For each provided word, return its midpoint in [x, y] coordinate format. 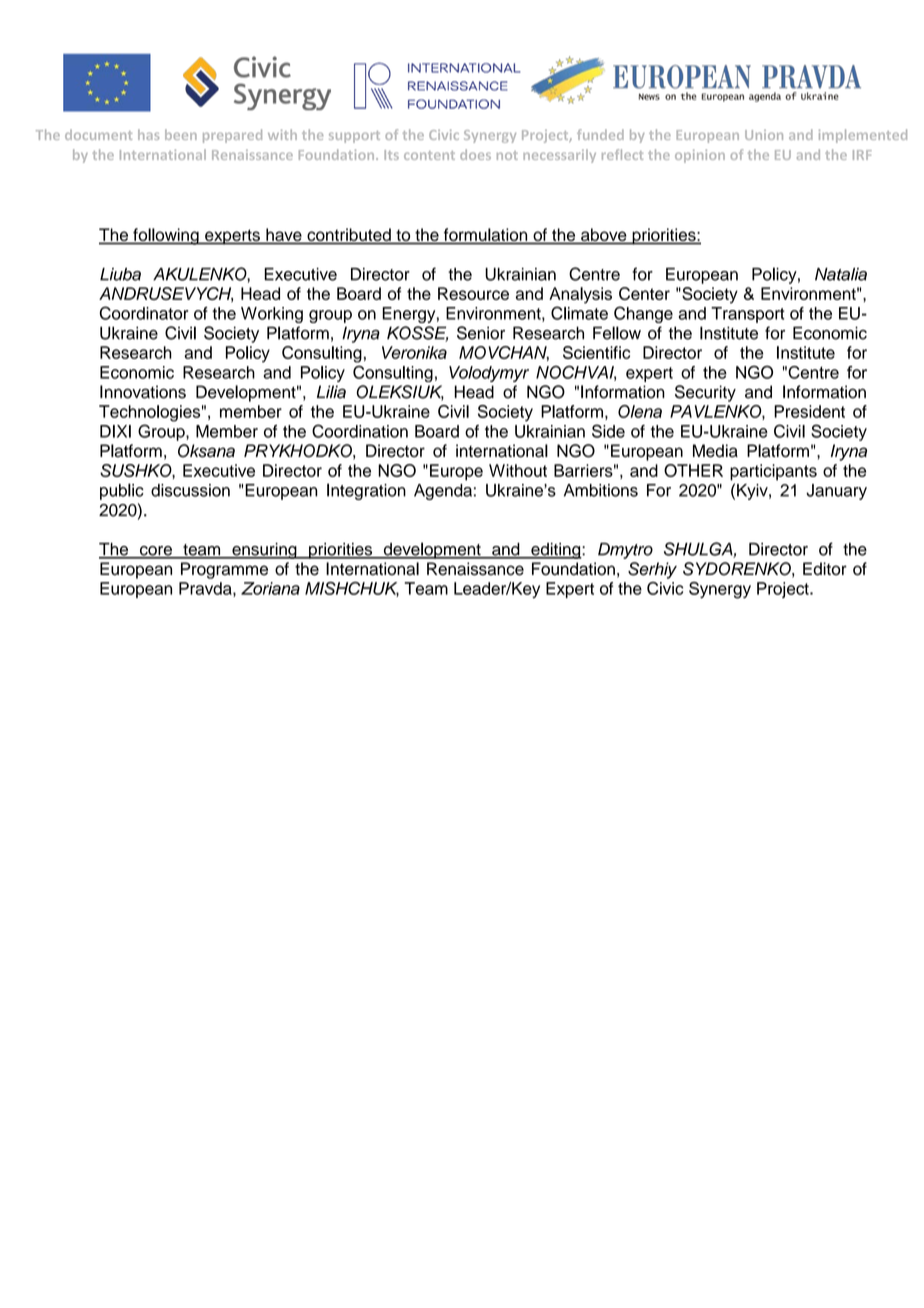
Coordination [360, 431]
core [156, 552]
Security [705, 393]
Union [764, 135]
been [181, 134]
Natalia [841, 274]
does [475, 154]
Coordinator [144, 313]
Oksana [206, 451]
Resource [473, 293]
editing [556, 551]
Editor [825, 569]
